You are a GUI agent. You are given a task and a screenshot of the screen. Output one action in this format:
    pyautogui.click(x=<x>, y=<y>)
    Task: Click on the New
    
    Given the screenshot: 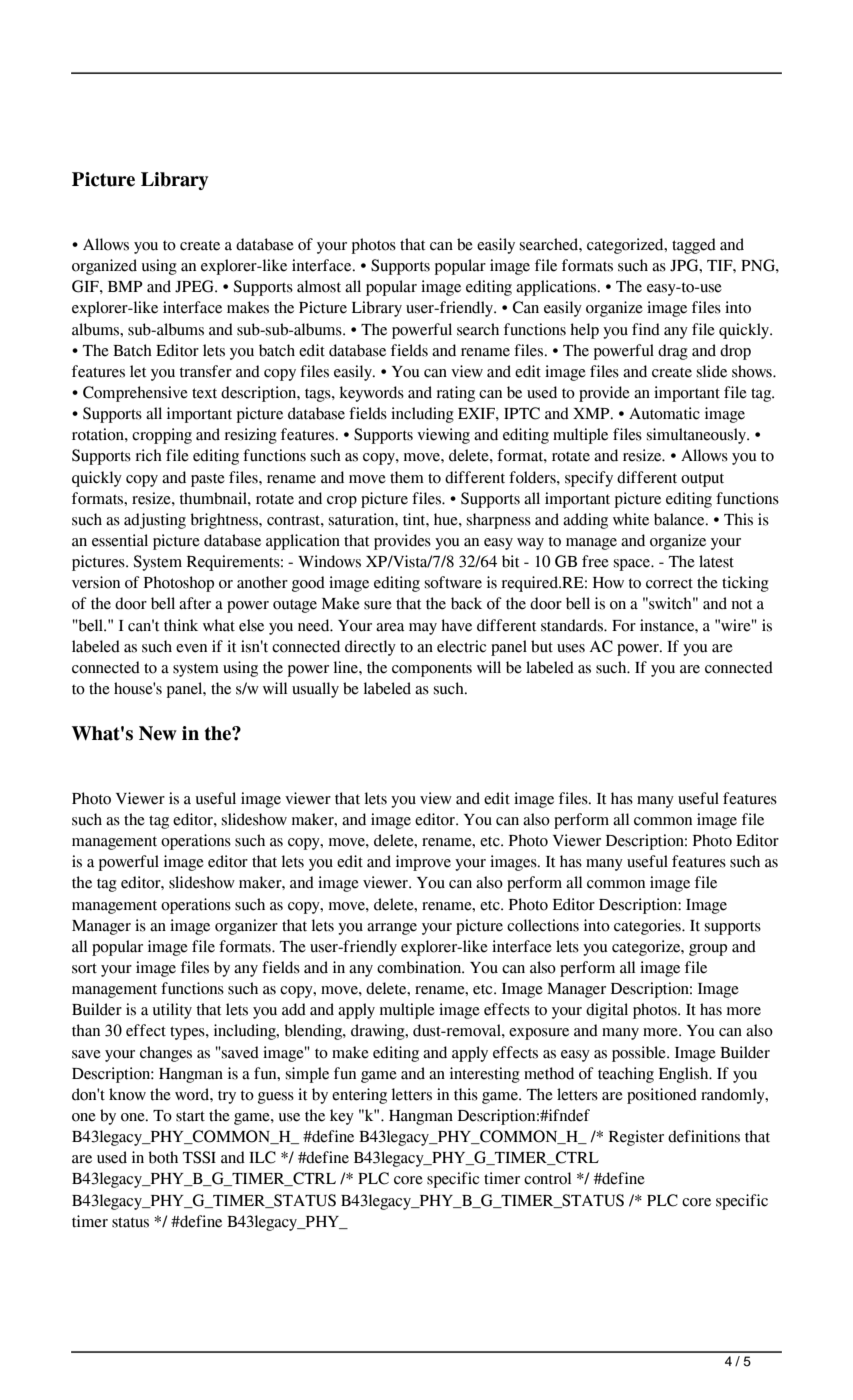 What is the action you would take?
    pyautogui.click(x=158, y=733)
